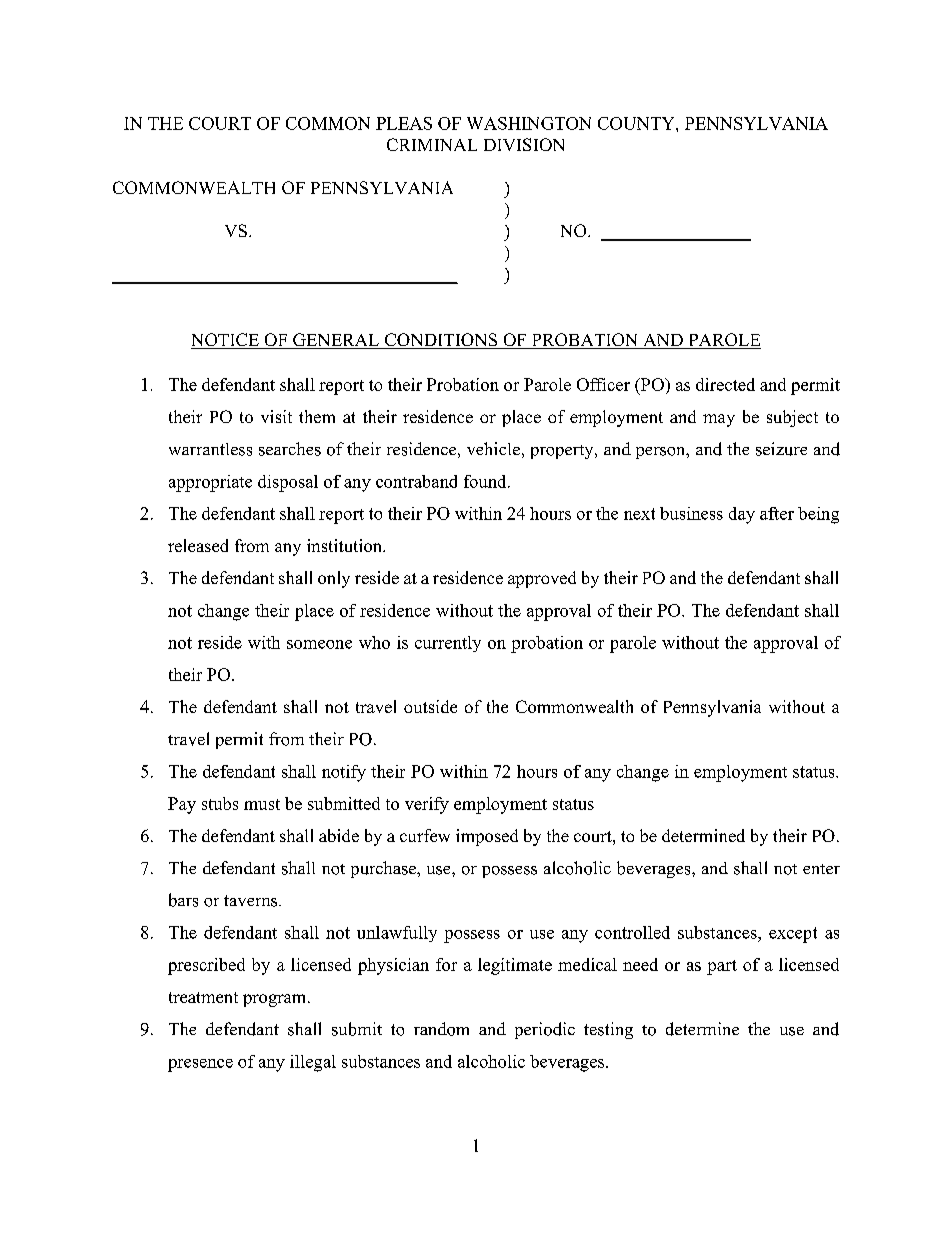 This screenshot has width=952, height=1233. What do you see at coordinates (276, 1000) in the screenshot?
I see `program` at bounding box center [276, 1000].
